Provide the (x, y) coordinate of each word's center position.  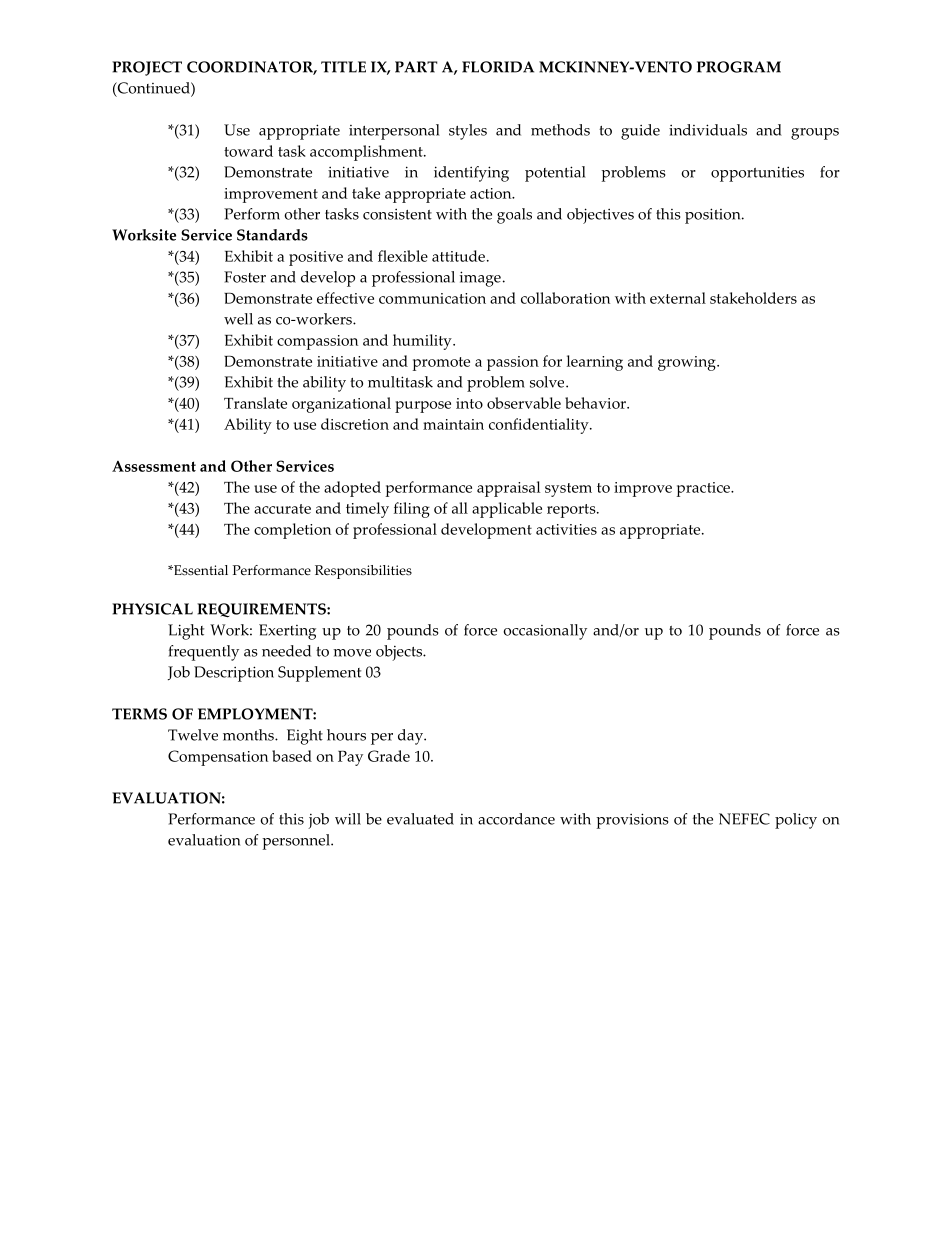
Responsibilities (363, 572)
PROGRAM (739, 67)
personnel (297, 842)
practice (704, 489)
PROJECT (147, 68)
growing (688, 363)
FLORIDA (498, 67)
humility (423, 342)
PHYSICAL (152, 609)
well (238, 319)
